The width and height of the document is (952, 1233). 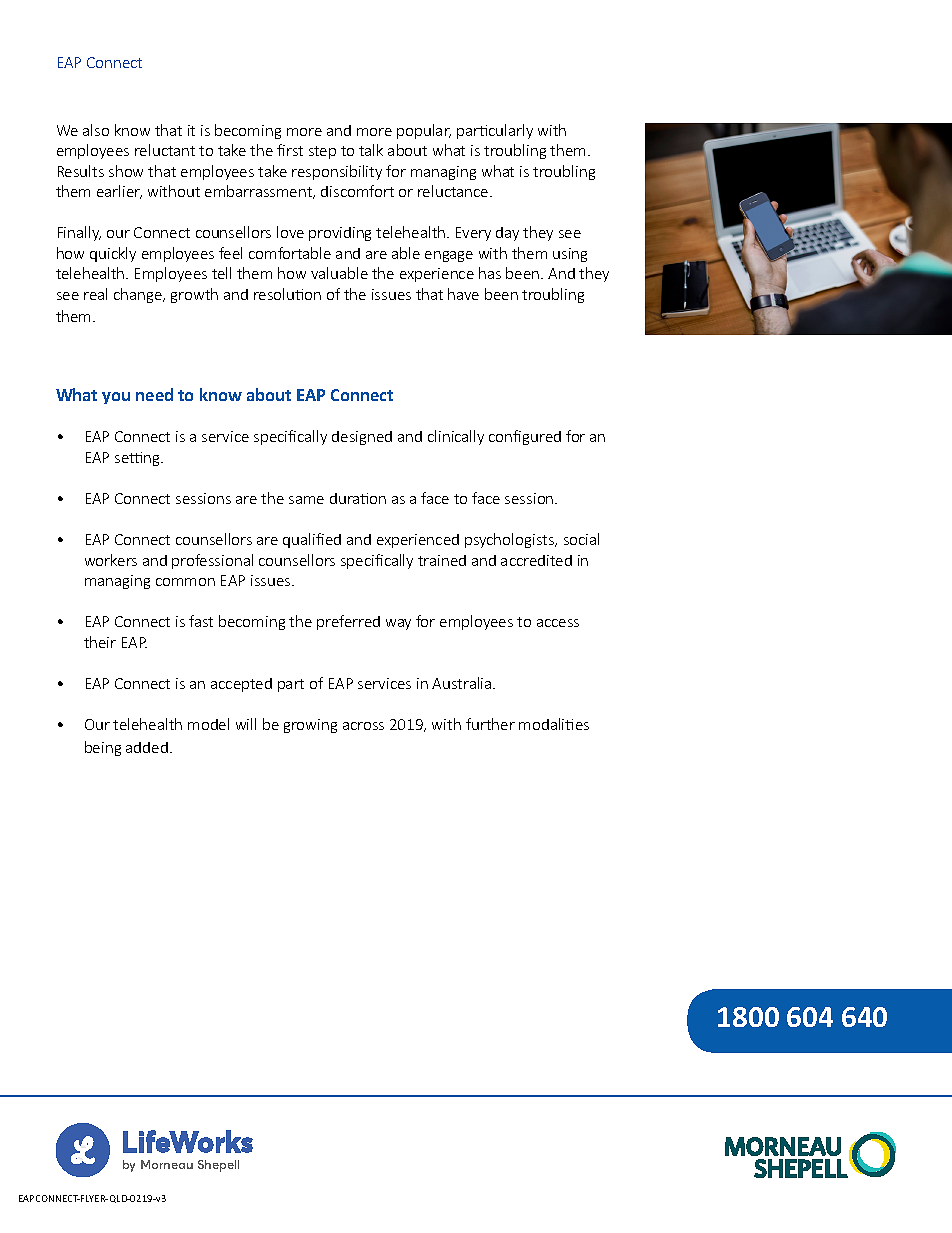 What do you see at coordinates (167, 1164) in the document?
I see `Morneau` at bounding box center [167, 1164].
